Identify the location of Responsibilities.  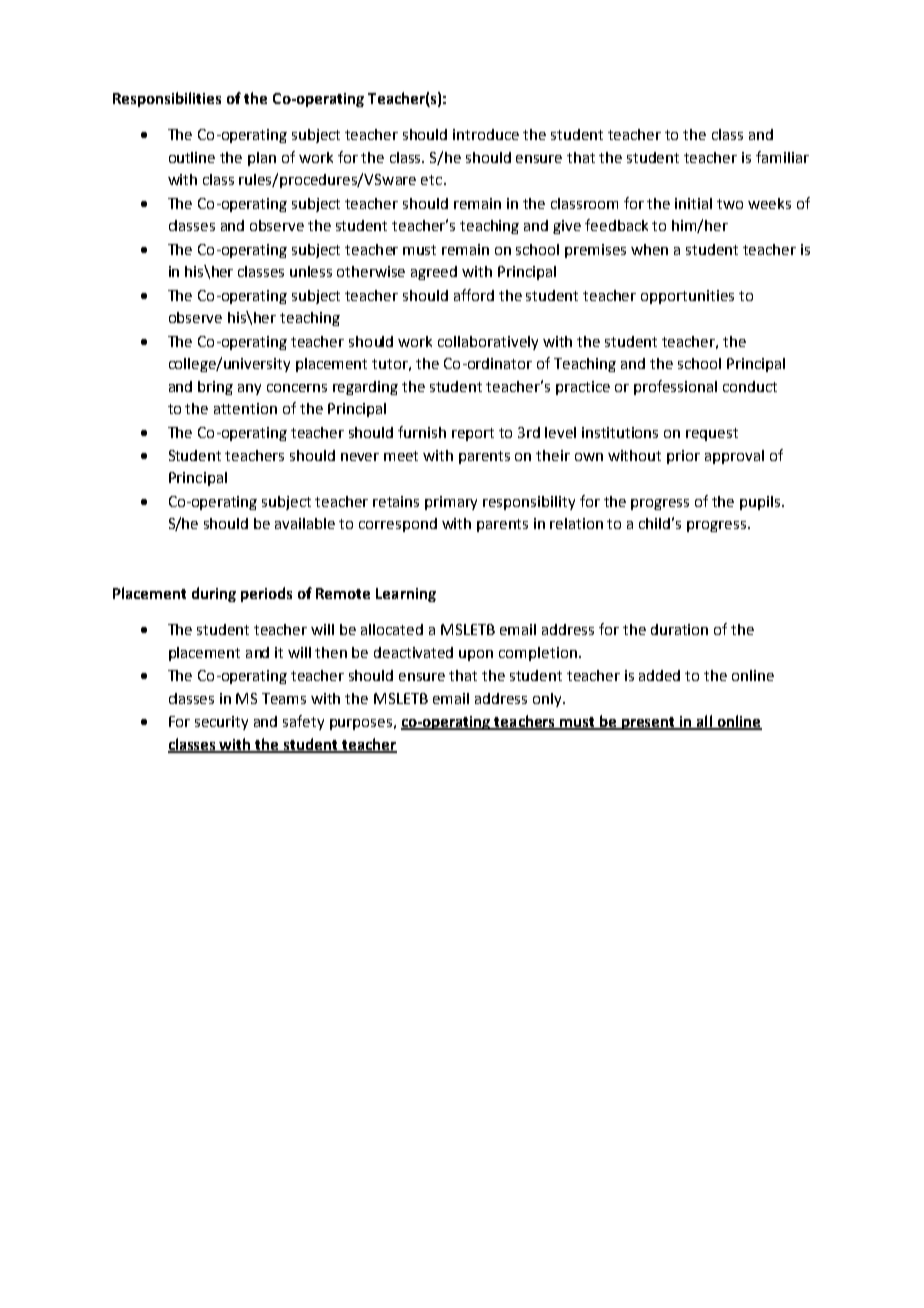
(167, 99).
